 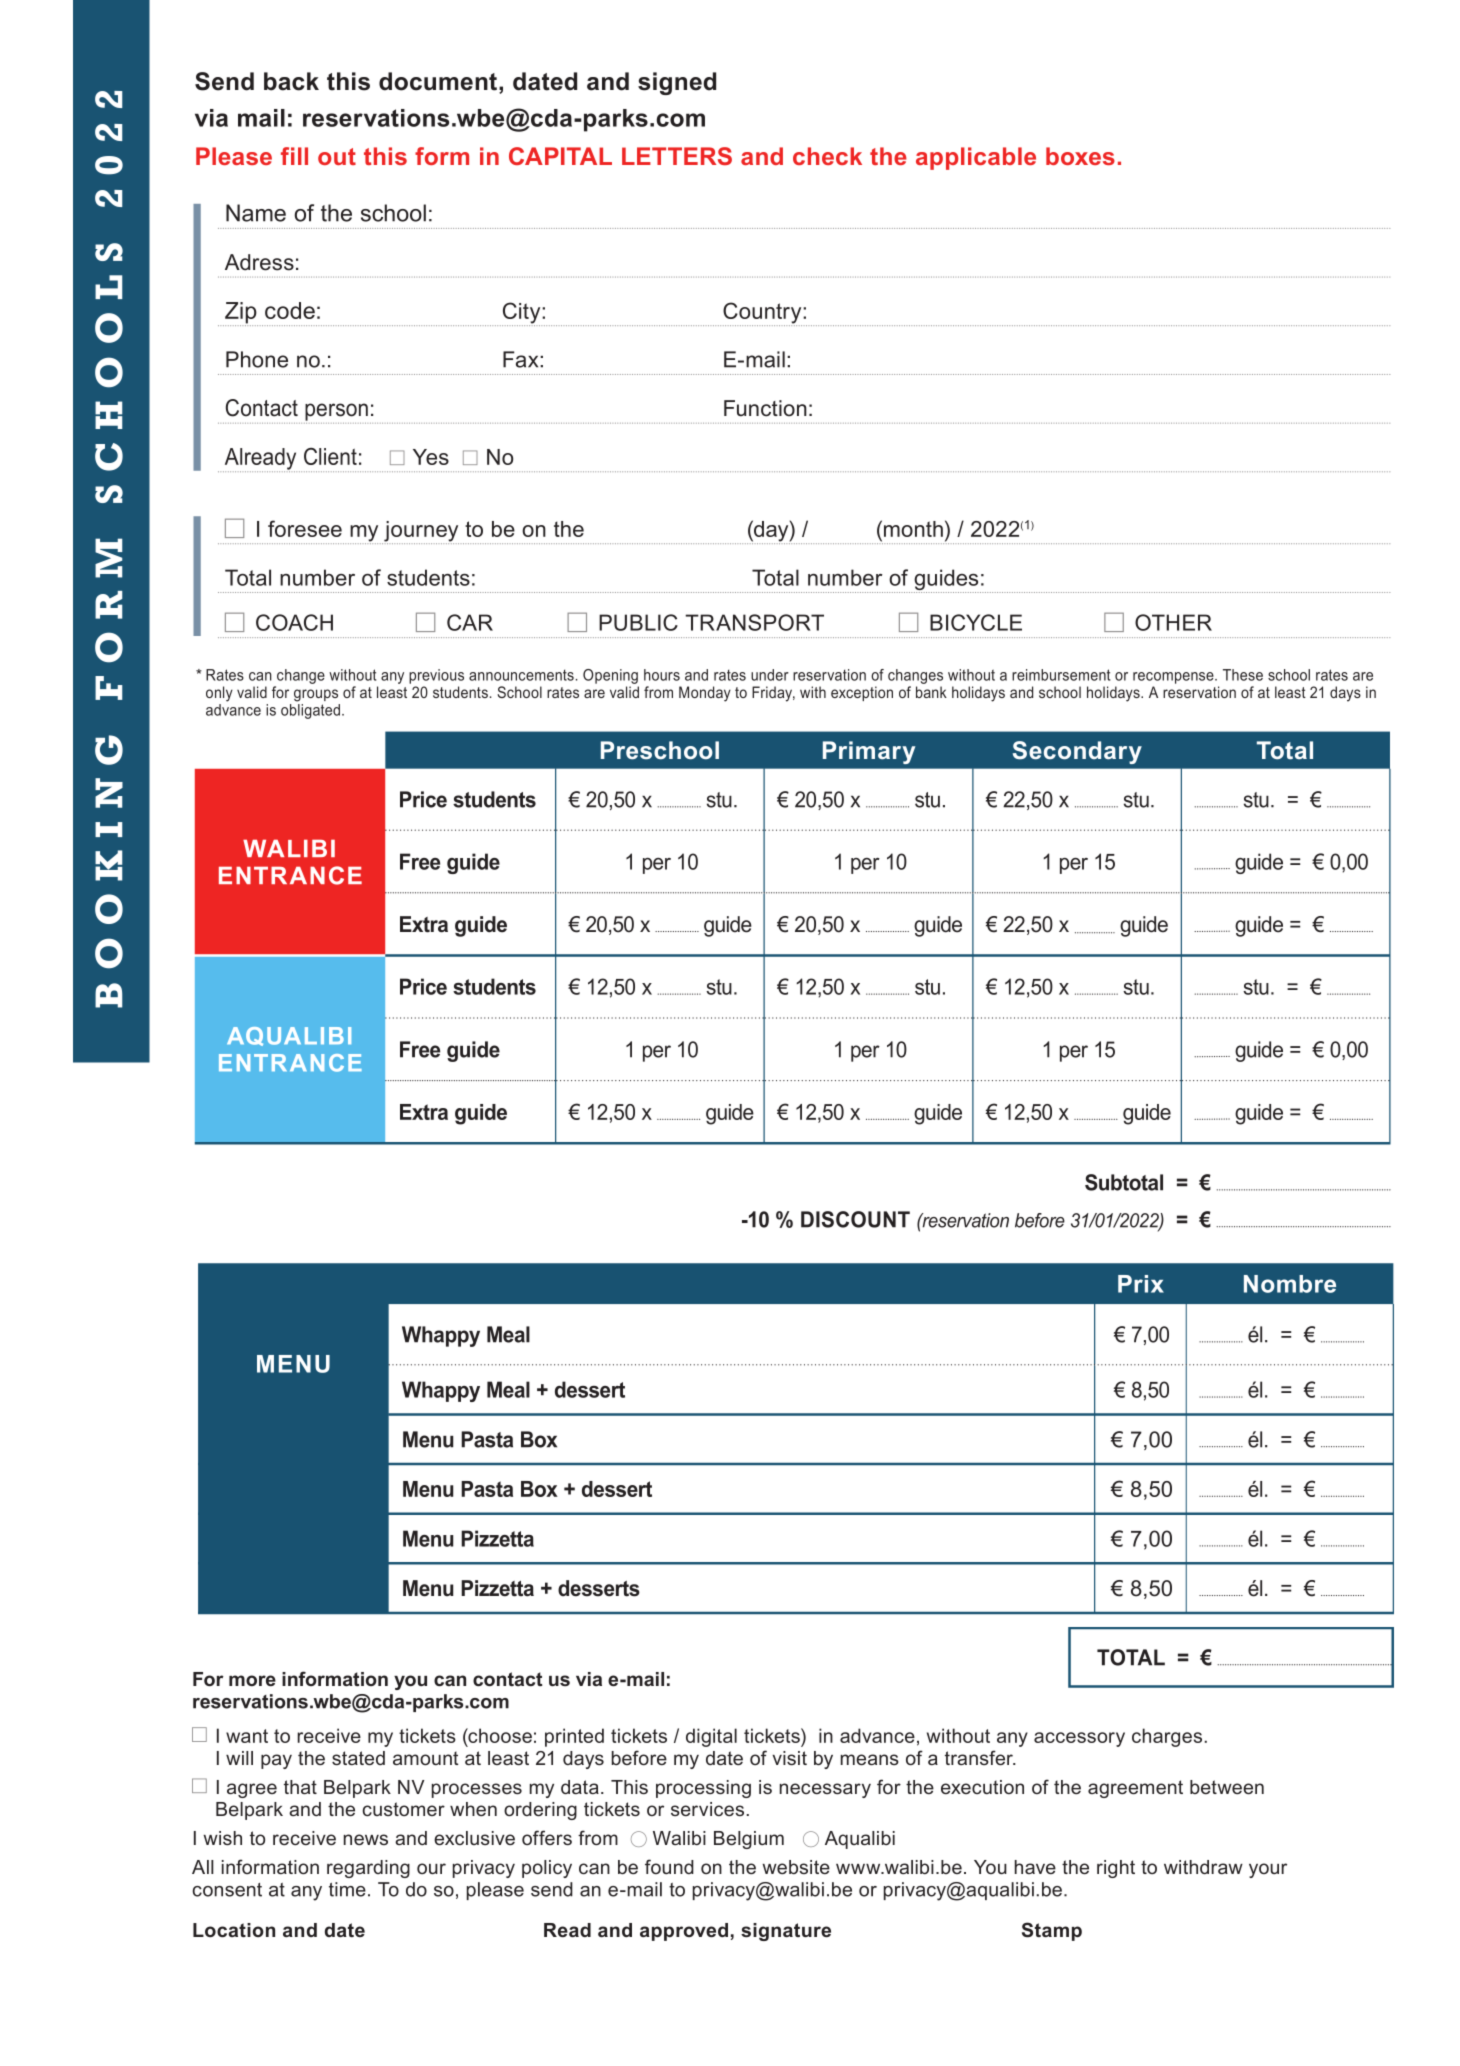 What do you see at coordinates (677, 156) in the screenshot?
I see `LETTERS` at bounding box center [677, 156].
